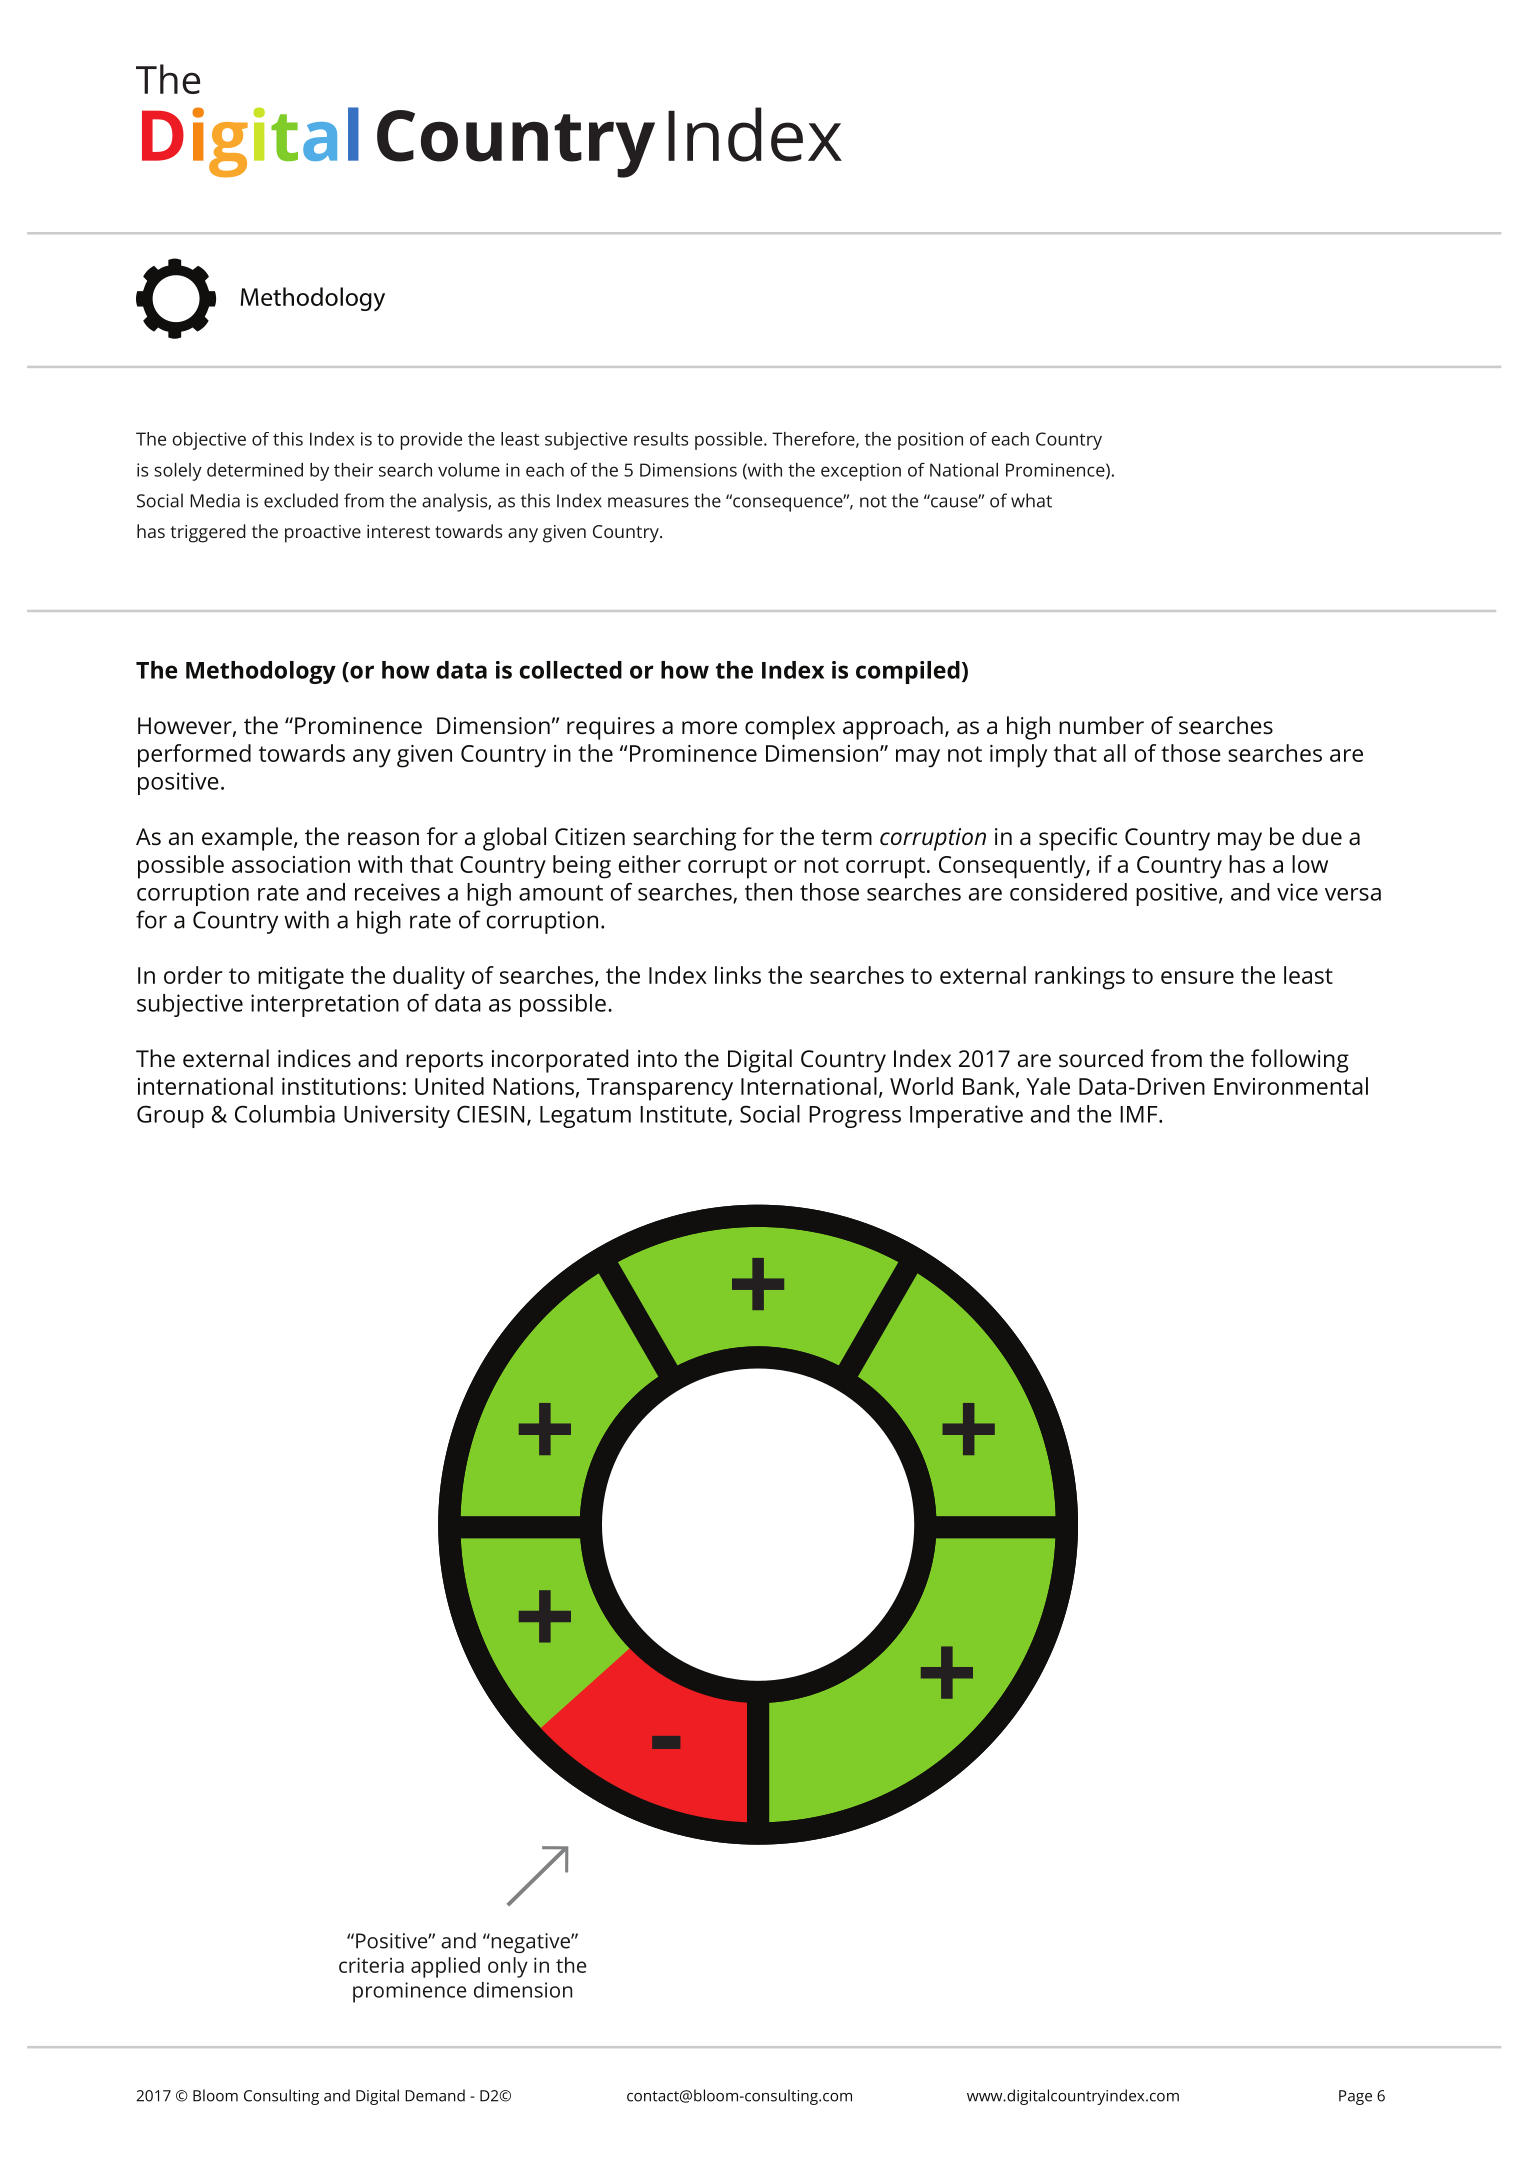 The height and width of the screenshot is (2163, 1529). What do you see at coordinates (530, 1943) in the screenshot?
I see `negative` at bounding box center [530, 1943].
